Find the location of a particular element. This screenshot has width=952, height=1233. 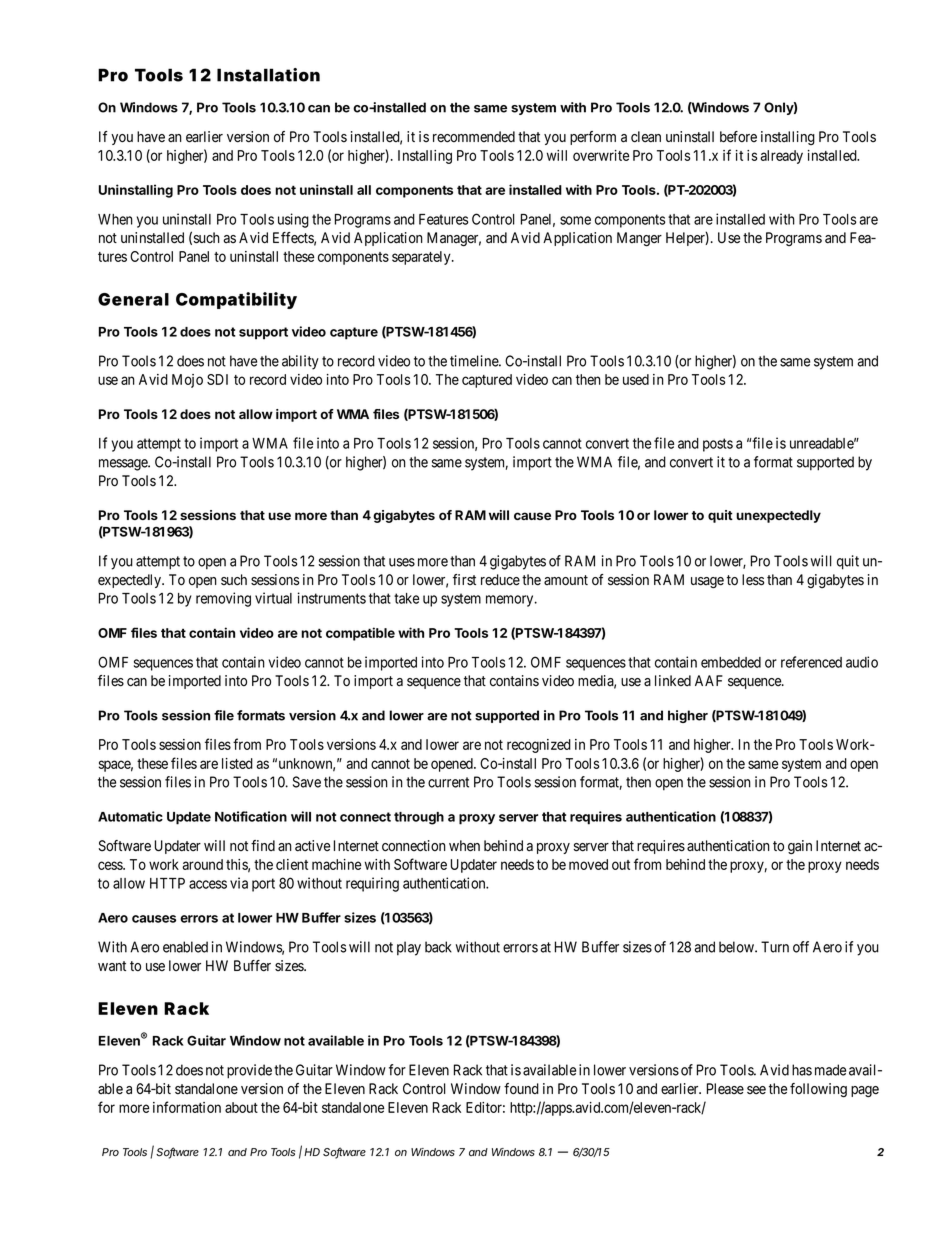

less is located at coordinates (753, 580).
